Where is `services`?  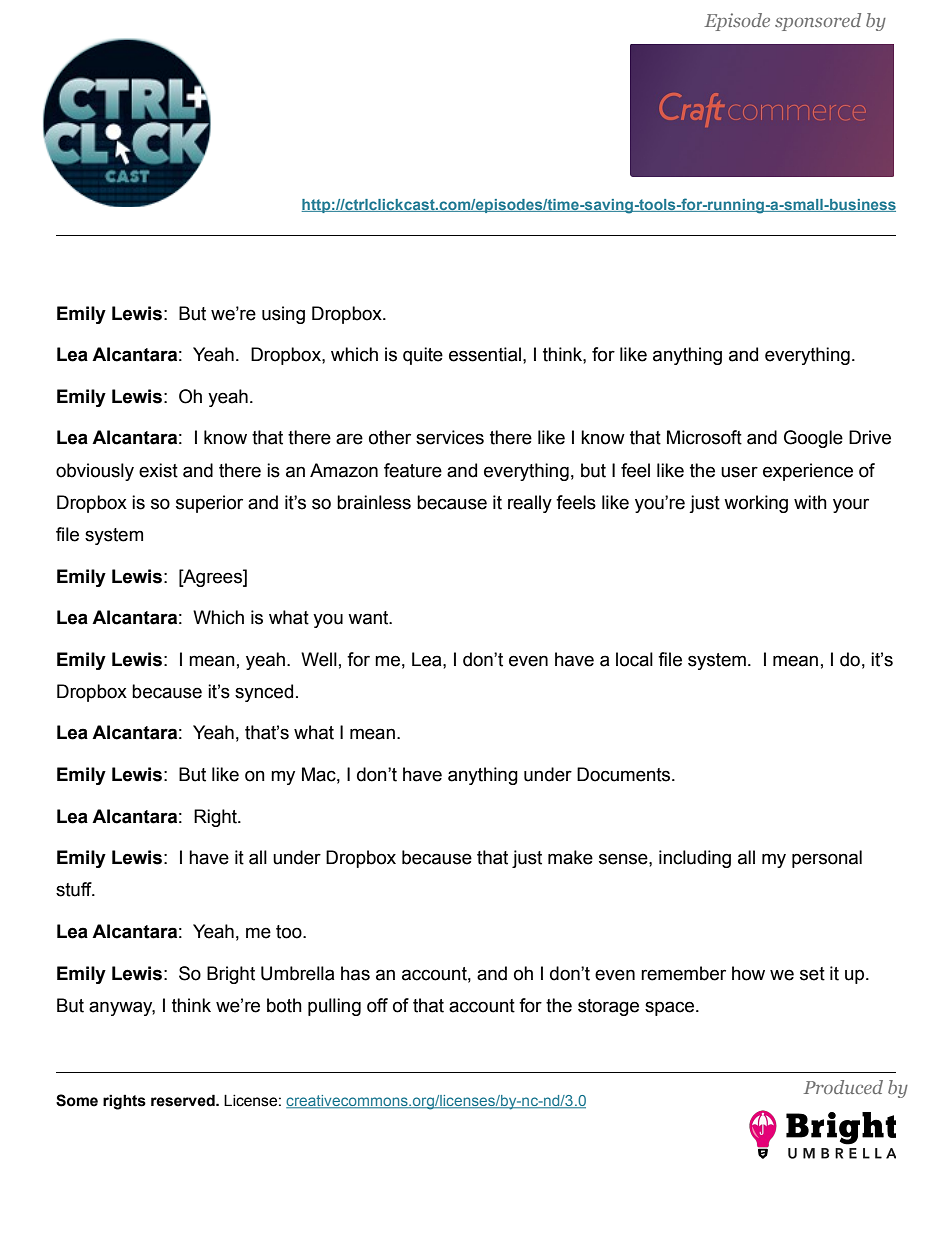 services is located at coordinates (450, 437).
